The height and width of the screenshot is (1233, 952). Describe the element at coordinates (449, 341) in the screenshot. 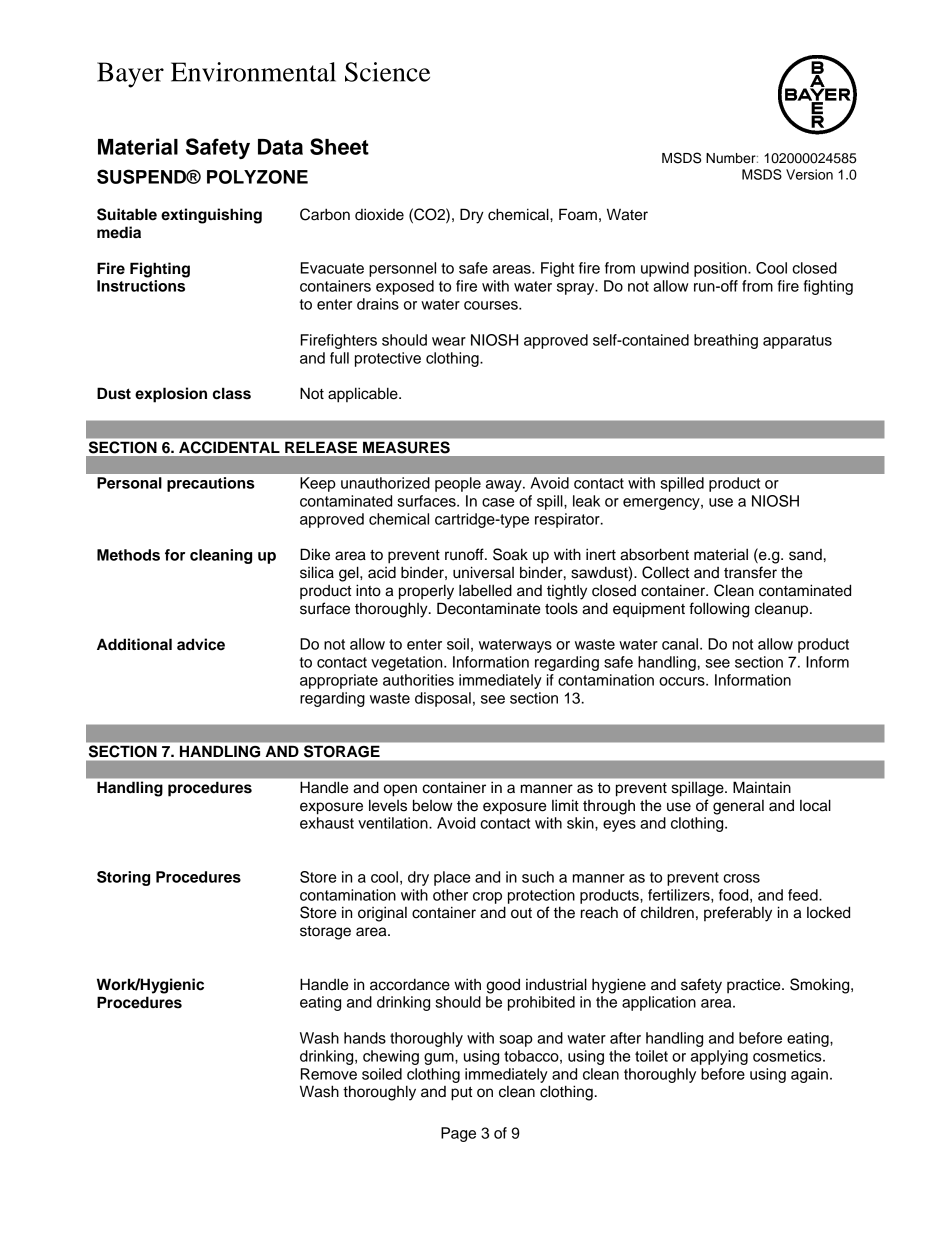

I see `wear` at that location.
